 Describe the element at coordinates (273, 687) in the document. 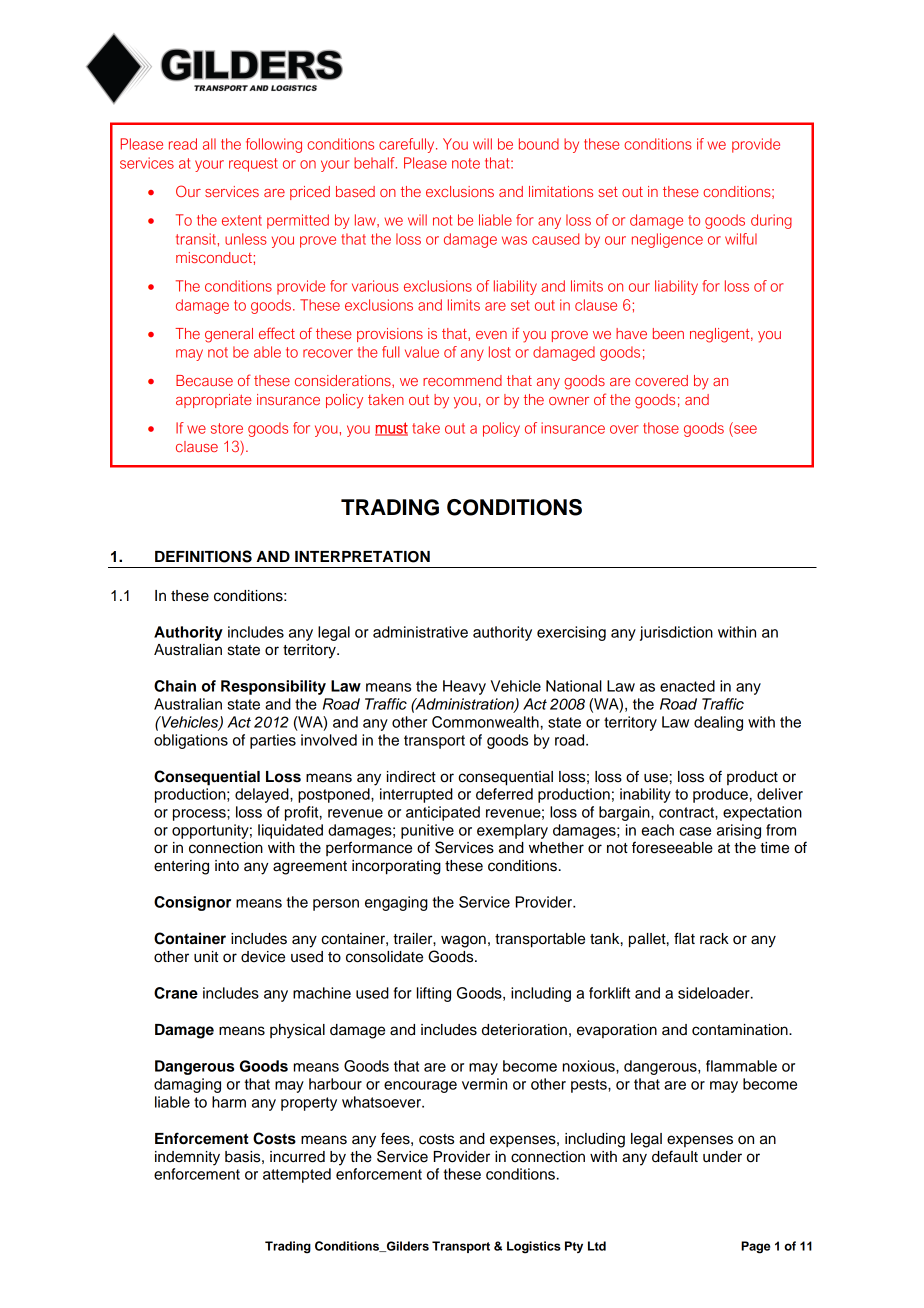

I see `Responsibility` at that location.
